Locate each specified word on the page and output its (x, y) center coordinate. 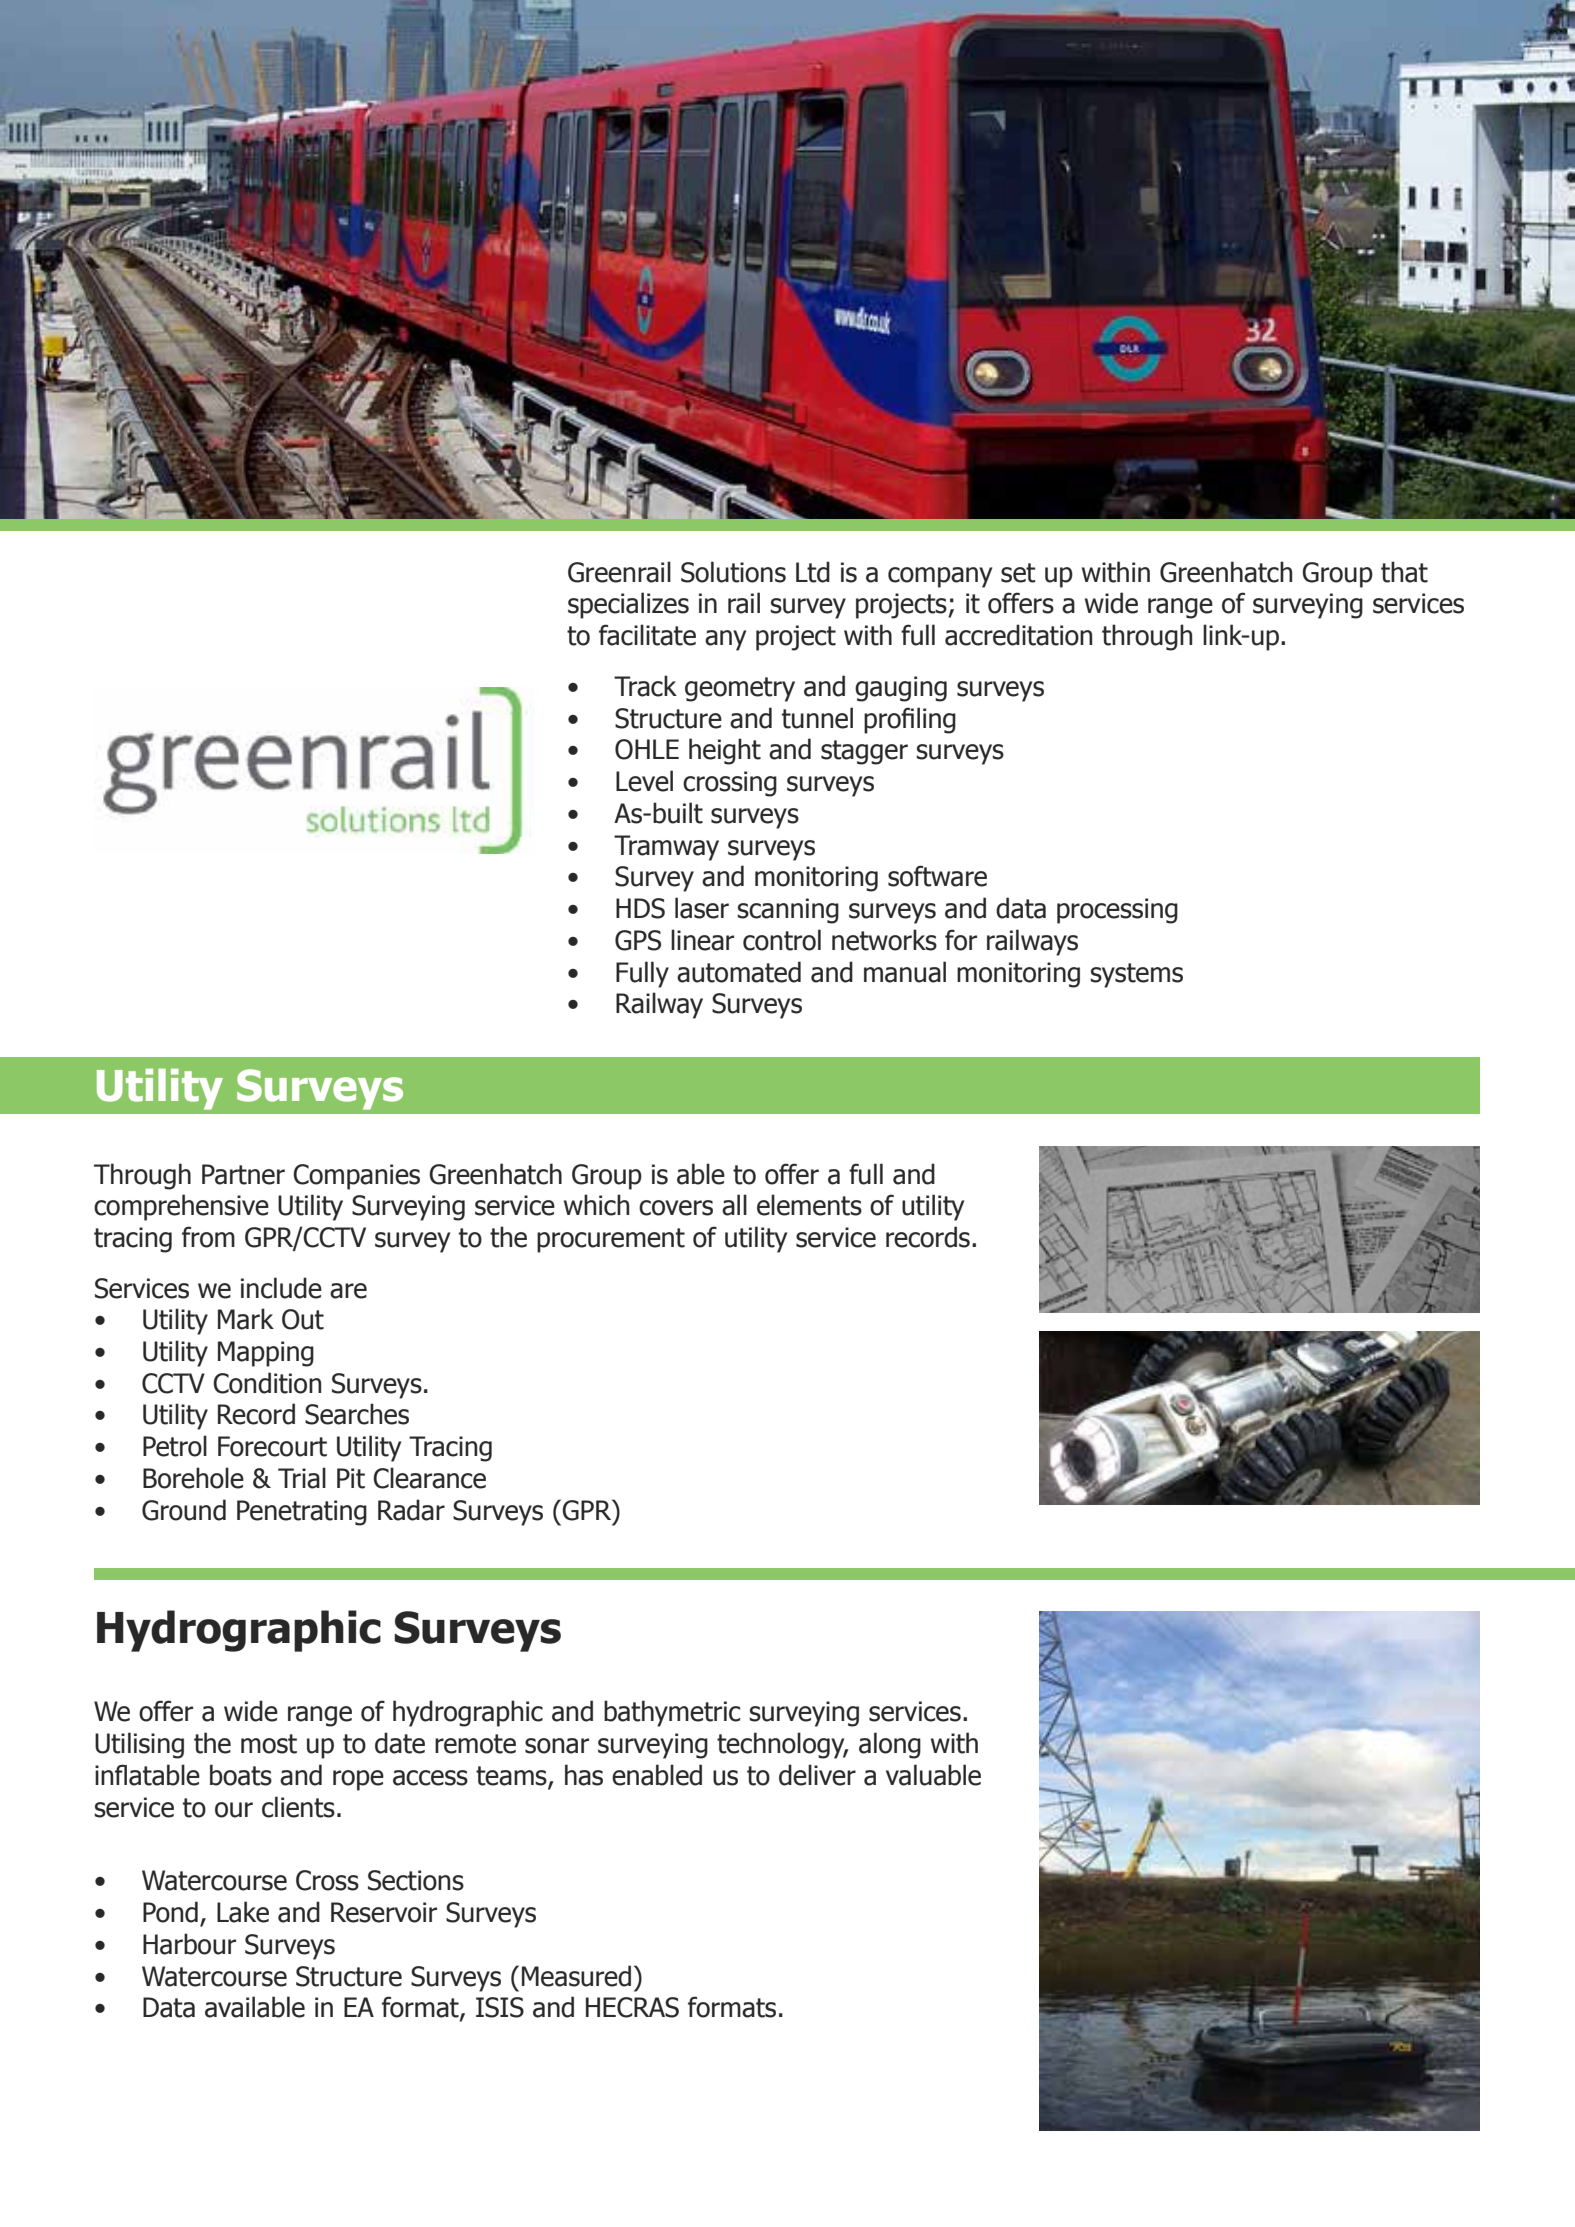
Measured (576, 1976)
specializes (628, 605)
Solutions (733, 572)
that (1404, 572)
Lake (243, 1912)
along (890, 1745)
